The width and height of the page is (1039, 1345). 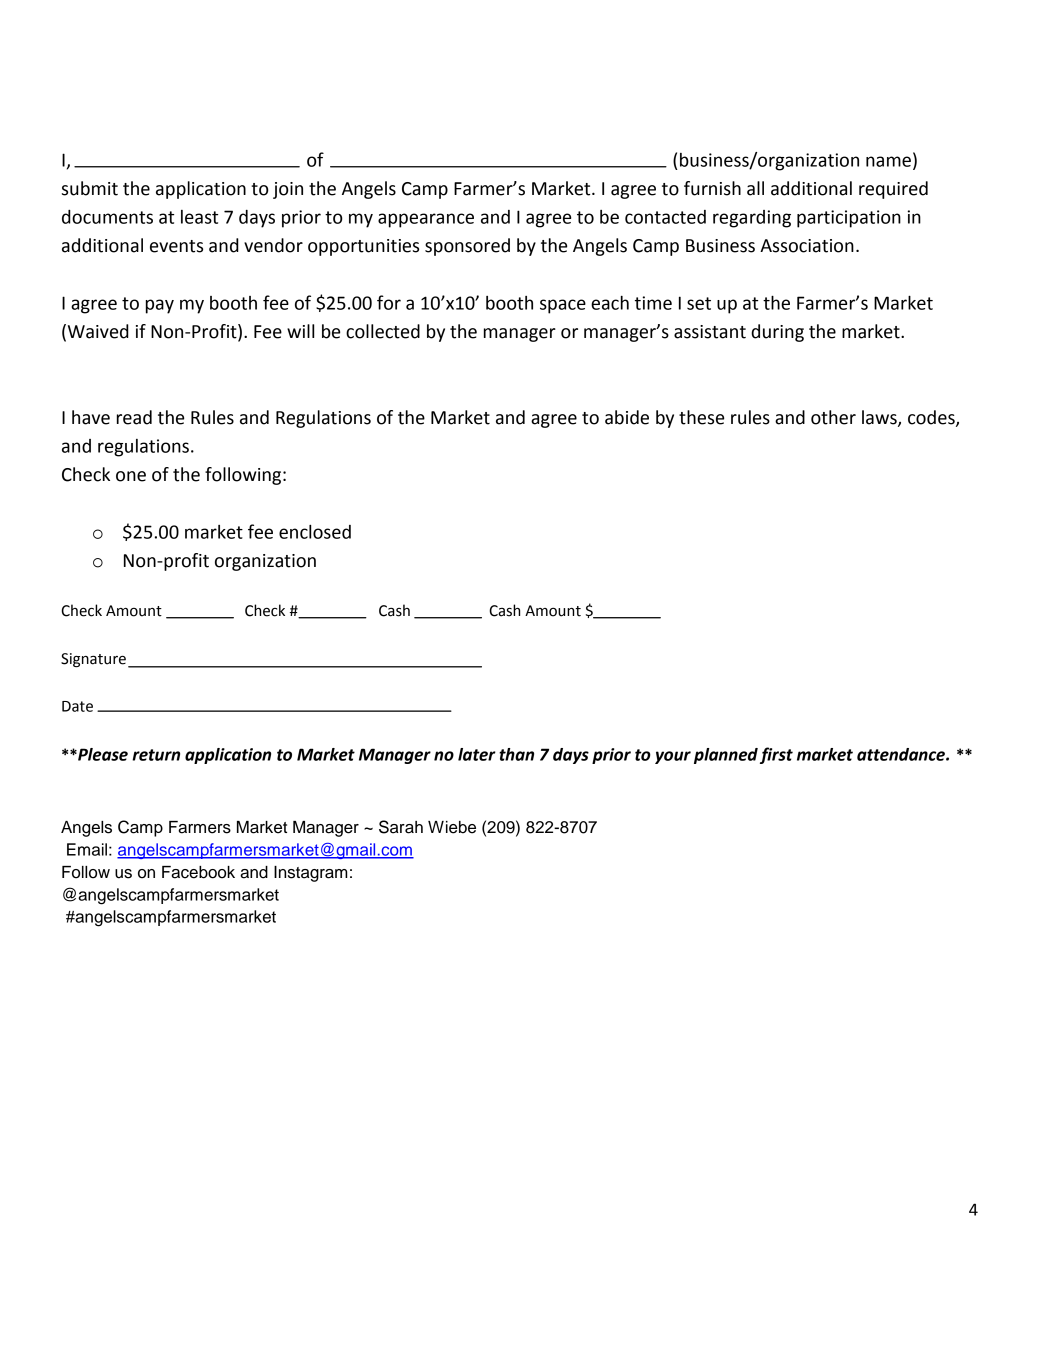 I want to click on one, so click(x=131, y=476).
